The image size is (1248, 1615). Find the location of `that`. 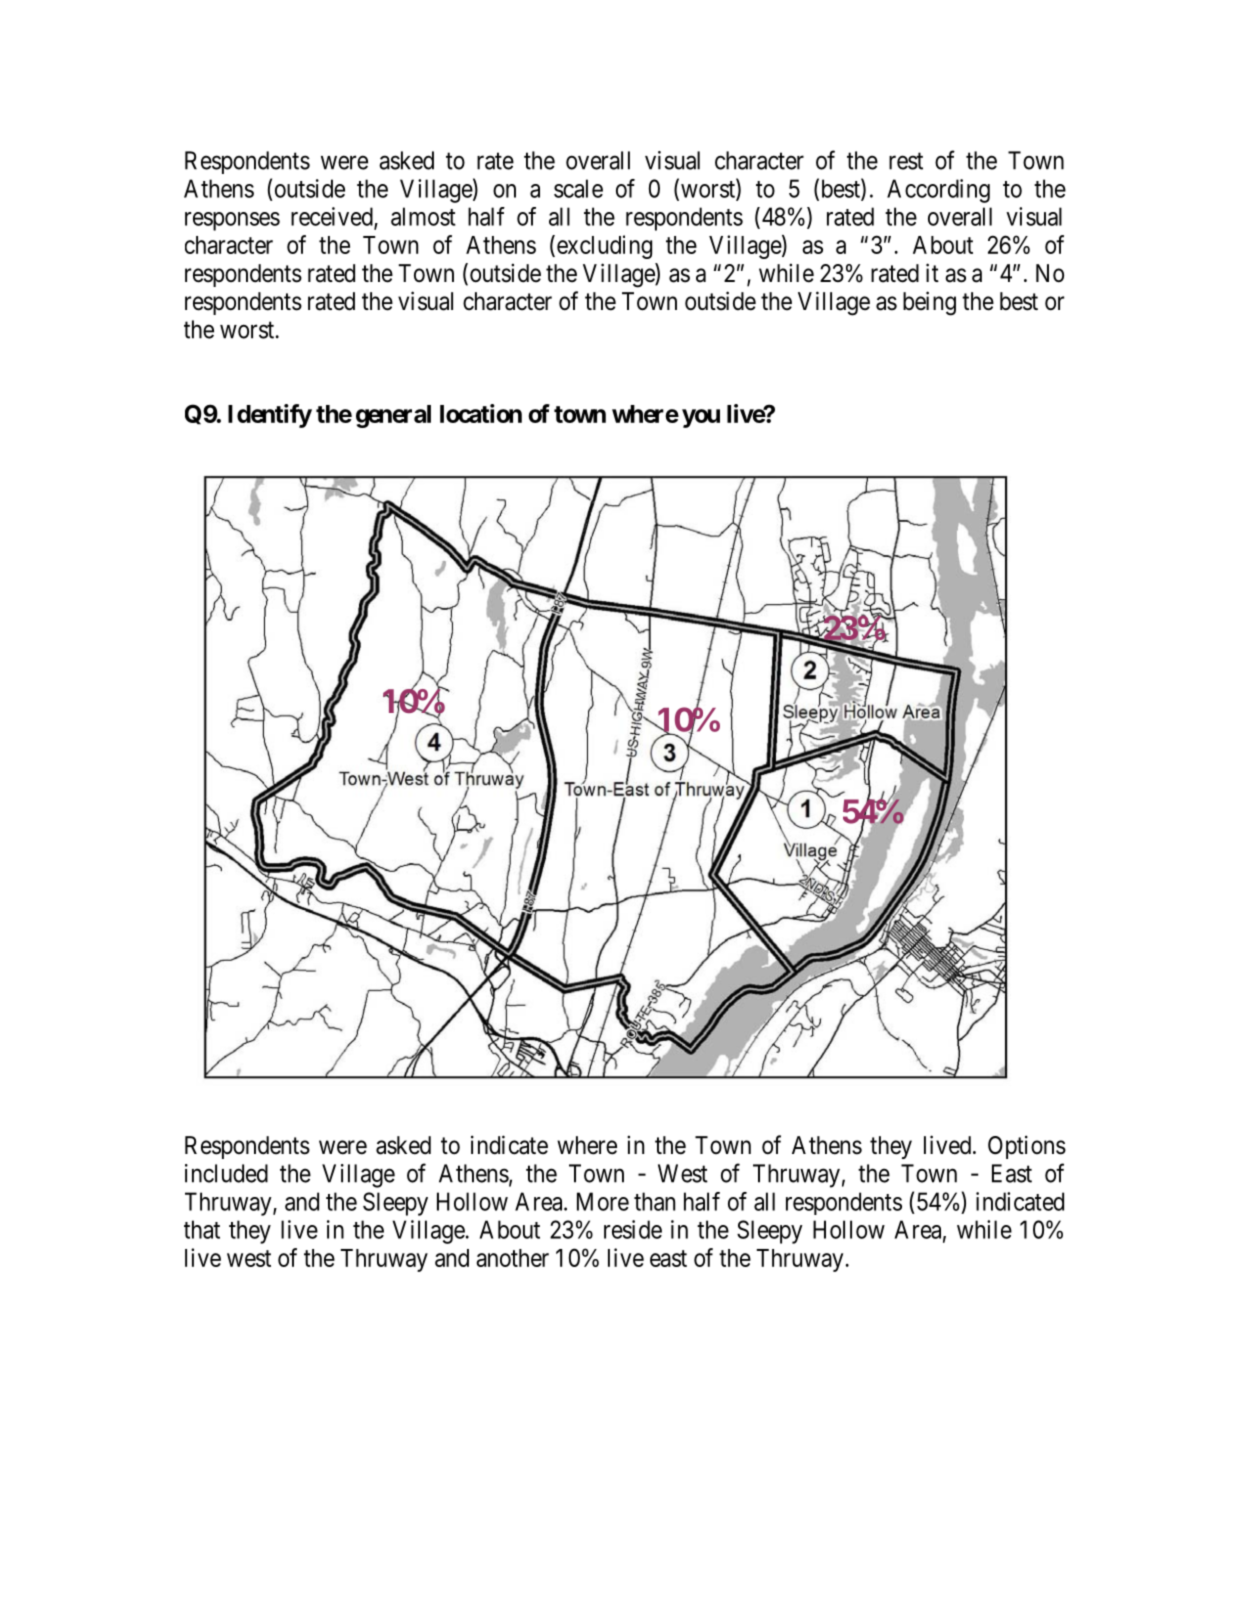

that is located at coordinates (202, 1229).
